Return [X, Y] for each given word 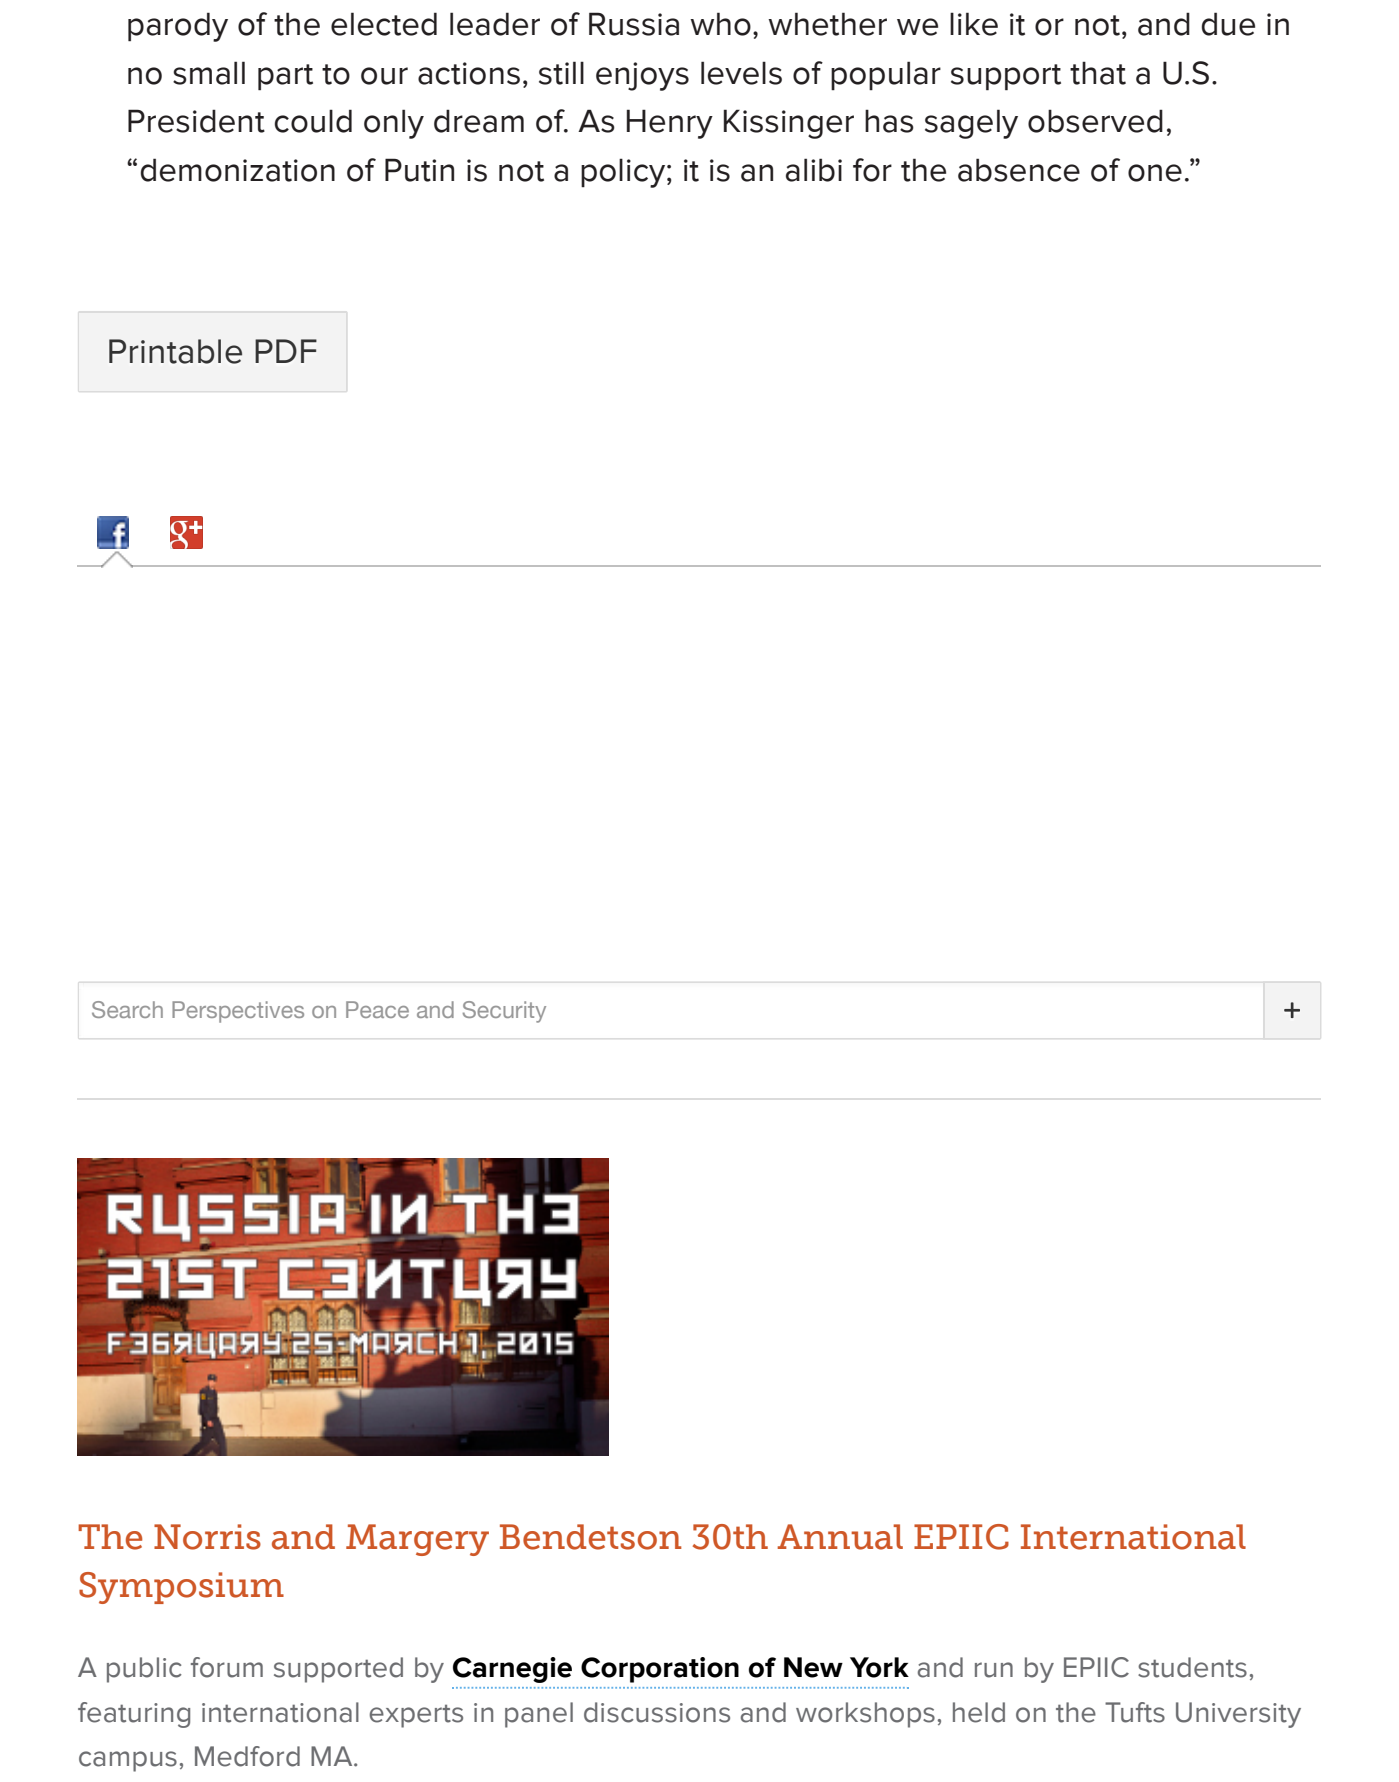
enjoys [642, 76]
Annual [840, 1537]
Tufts [1135, 1712]
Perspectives [238, 1012]
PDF [286, 351]
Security [504, 1012]
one [1155, 173]
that [1098, 73]
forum [227, 1667]
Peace [377, 1009]
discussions [657, 1712]
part [285, 77]
